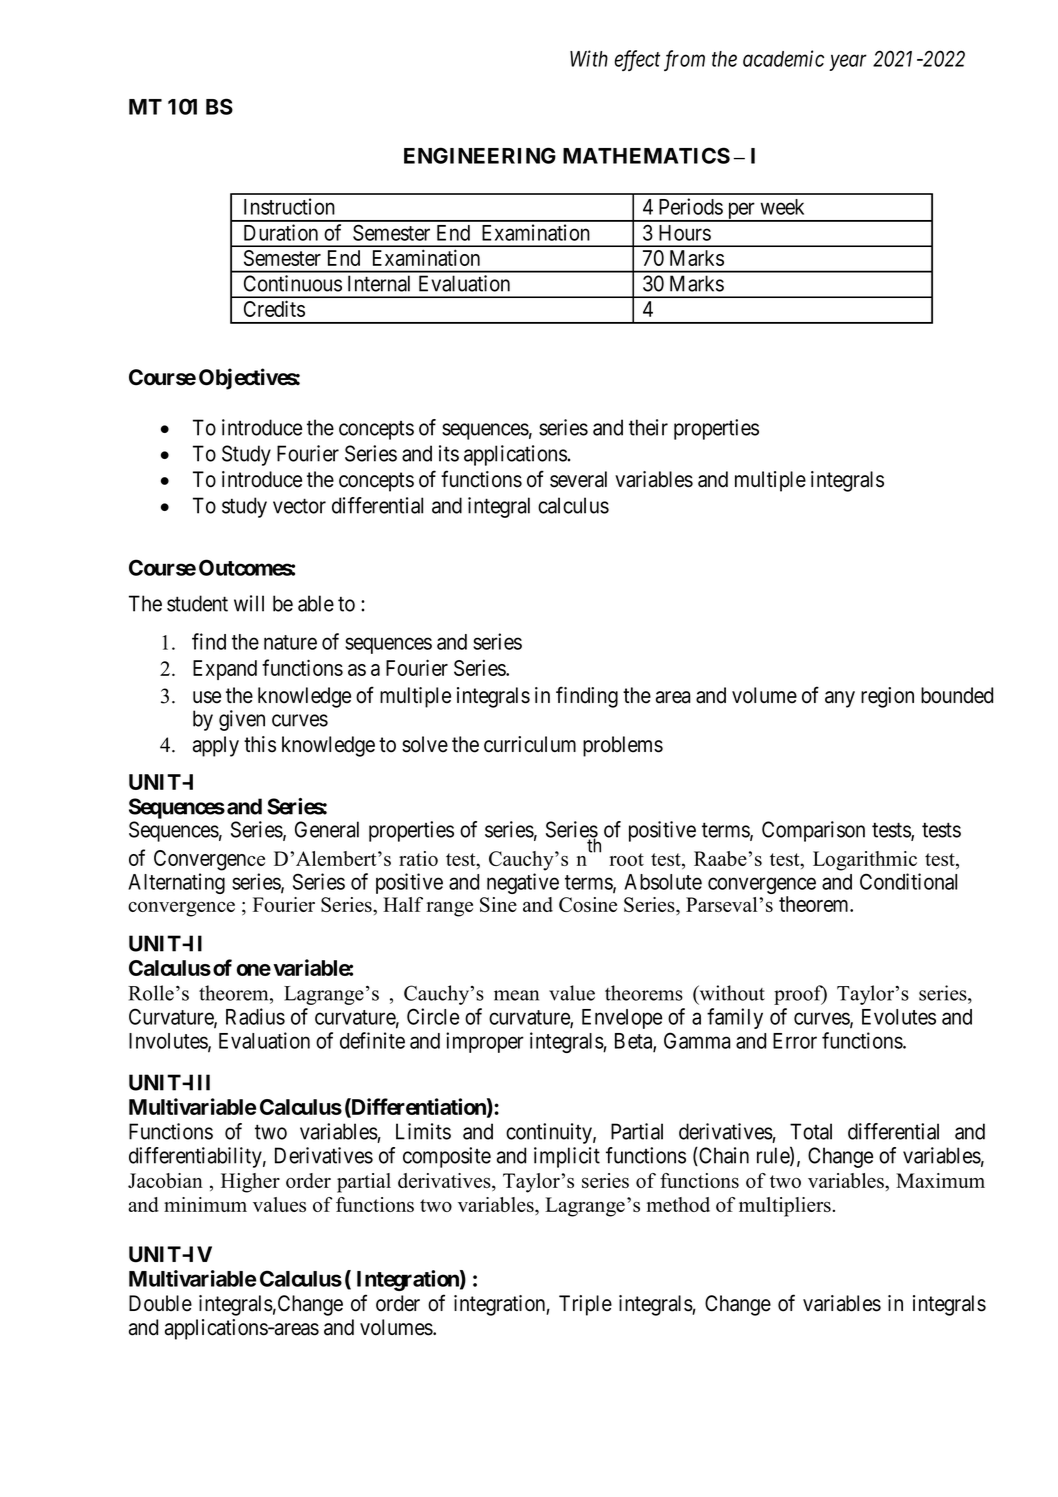  I want to click on multipliers, so click(785, 1207).
